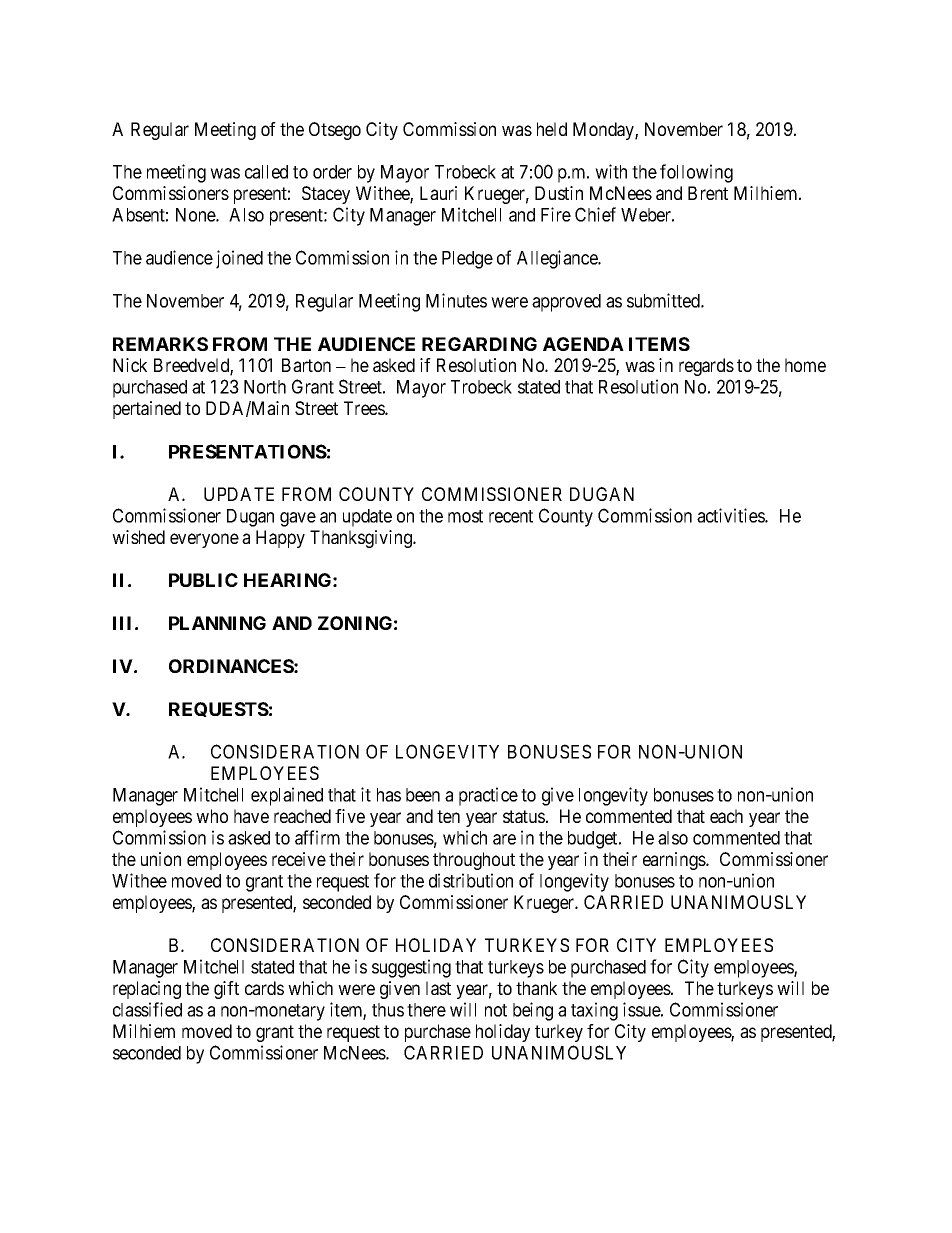  What do you see at coordinates (511, 516) in the screenshot?
I see `recent` at bounding box center [511, 516].
